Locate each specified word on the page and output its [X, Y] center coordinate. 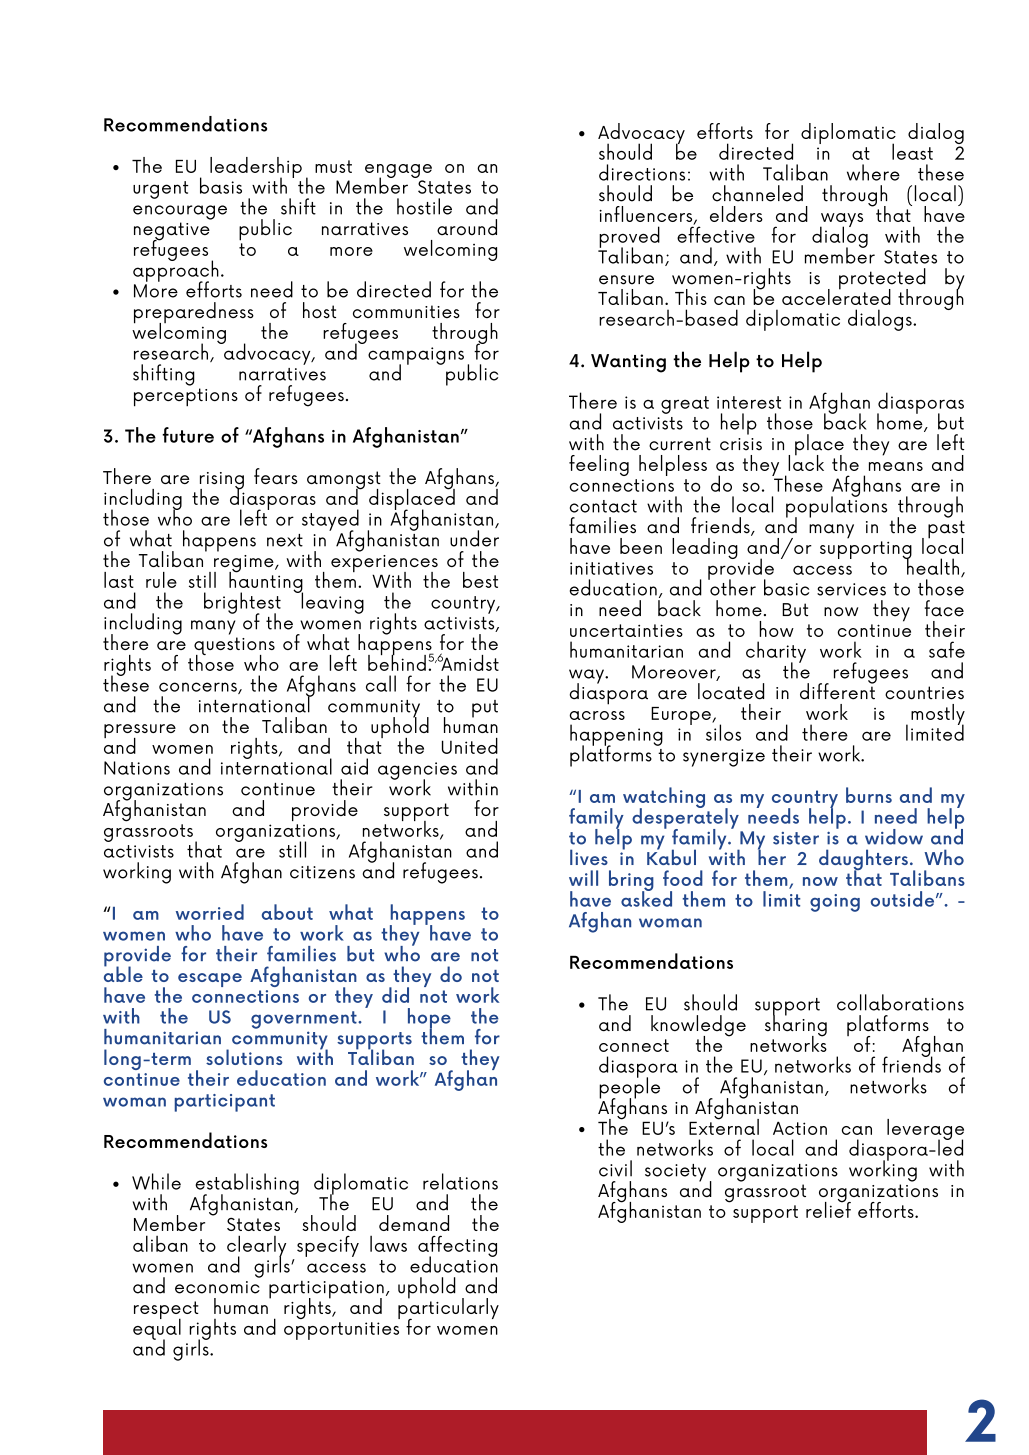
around [467, 227]
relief [828, 1208]
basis [221, 185]
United [470, 746]
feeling [599, 465]
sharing [796, 1026]
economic [217, 1287]
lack [806, 461]
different [838, 690]
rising [222, 482]
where [873, 172]
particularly [448, 1309]
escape [210, 980]
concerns [199, 688]
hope [429, 1019]
